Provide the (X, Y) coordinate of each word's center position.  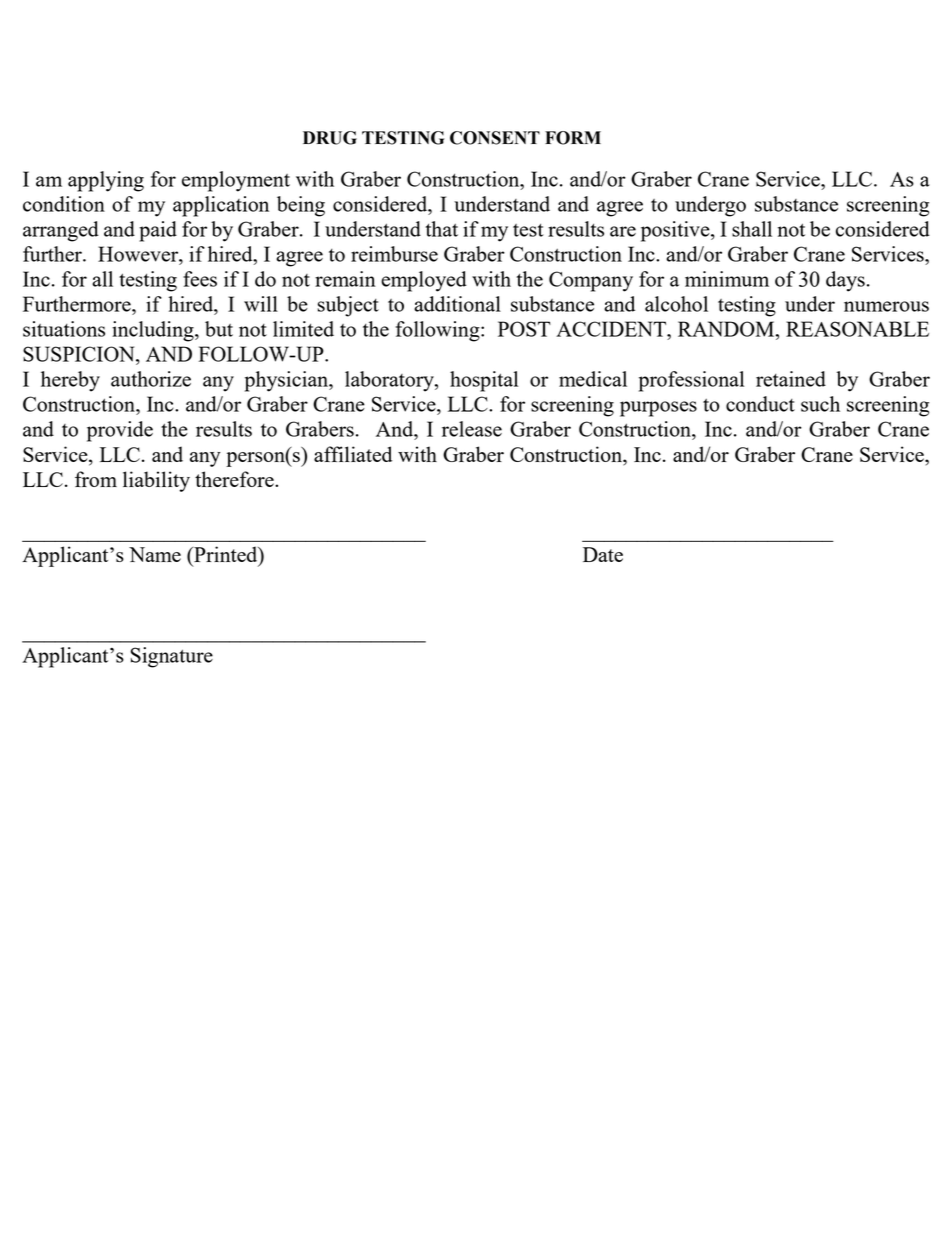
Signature (172, 657)
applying (106, 181)
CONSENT (495, 138)
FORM (573, 138)
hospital (484, 381)
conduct (760, 404)
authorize (151, 379)
